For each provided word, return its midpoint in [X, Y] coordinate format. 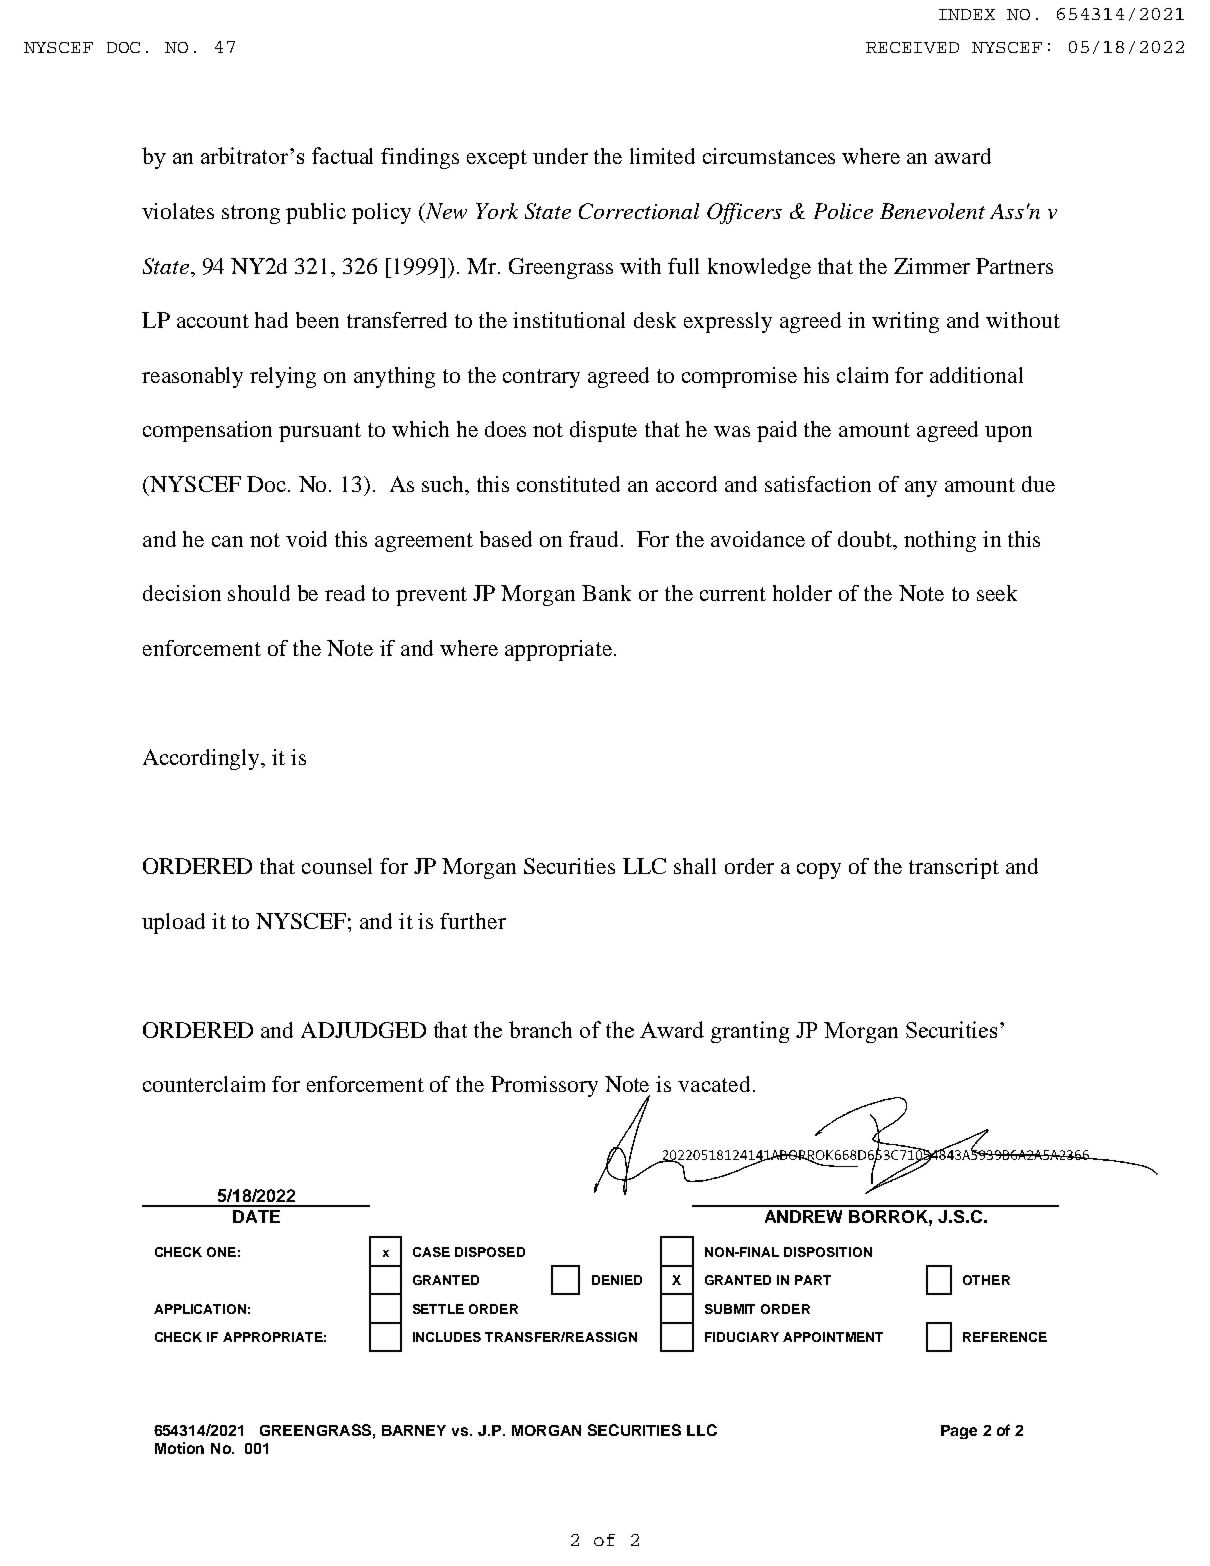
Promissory [544, 1086]
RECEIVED [912, 47]
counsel [337, 866]
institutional [569, 320]
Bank [606, 593]
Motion [179, 1448]
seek [997, 593]
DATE [256, 1216]
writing [905, 322]
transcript [954, 868]
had [271, 320]
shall [695, 866]
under [560, 156]
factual [342, 155]
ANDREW [803, 1216]
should [259, 593]
